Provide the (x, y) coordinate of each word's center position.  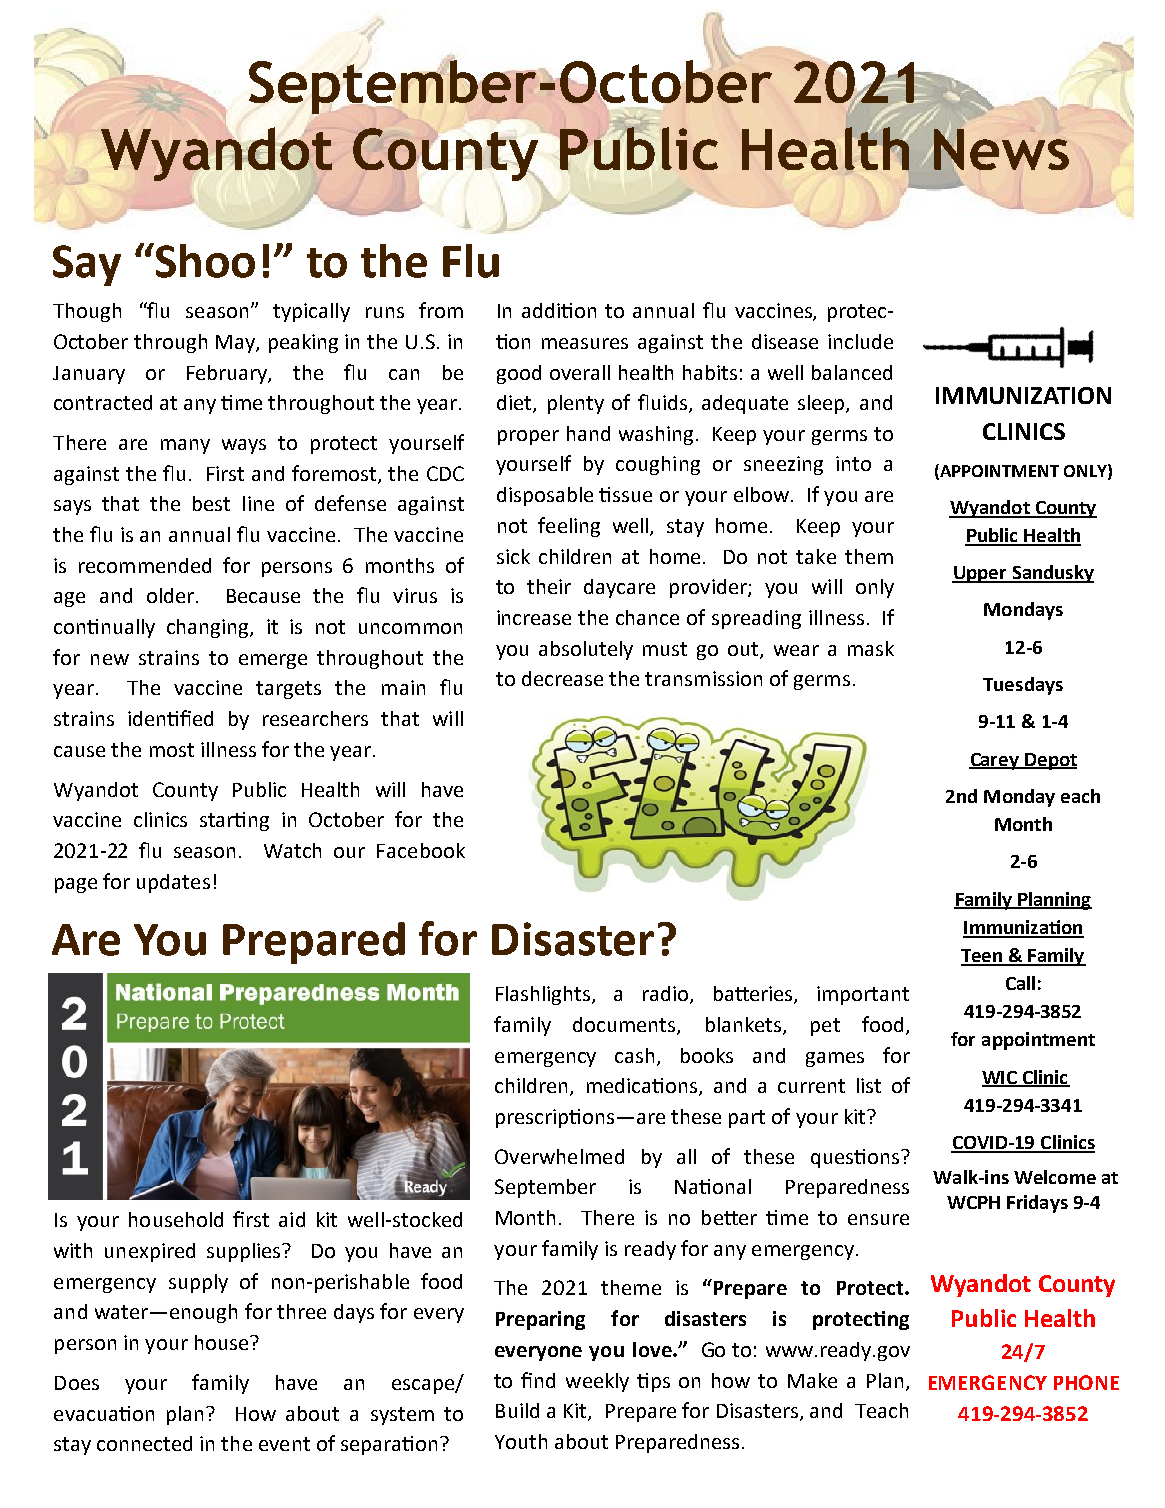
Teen (983, 957)
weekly (597, 1382)
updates (173, 883)
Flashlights (544, 995)
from (441, 310)
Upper (980, 574)
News (1001, 149)
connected (144, 1443)
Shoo (204, 260)
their (549, 586)
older (172, 595)
